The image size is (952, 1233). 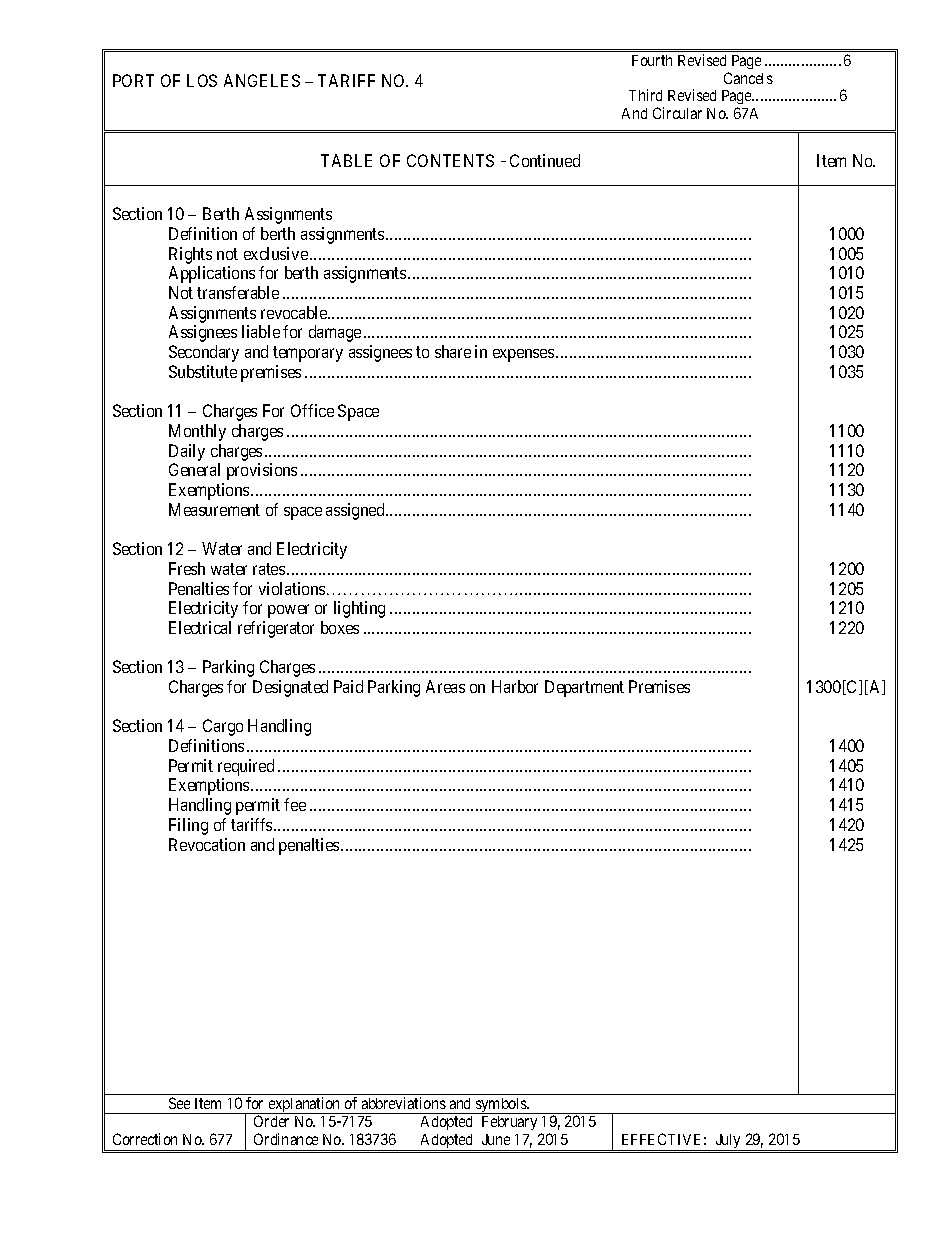 What do you see at coordinates (197, 432) in the screenshot?
I see `Monthly` at bounding box center [197, 432].
